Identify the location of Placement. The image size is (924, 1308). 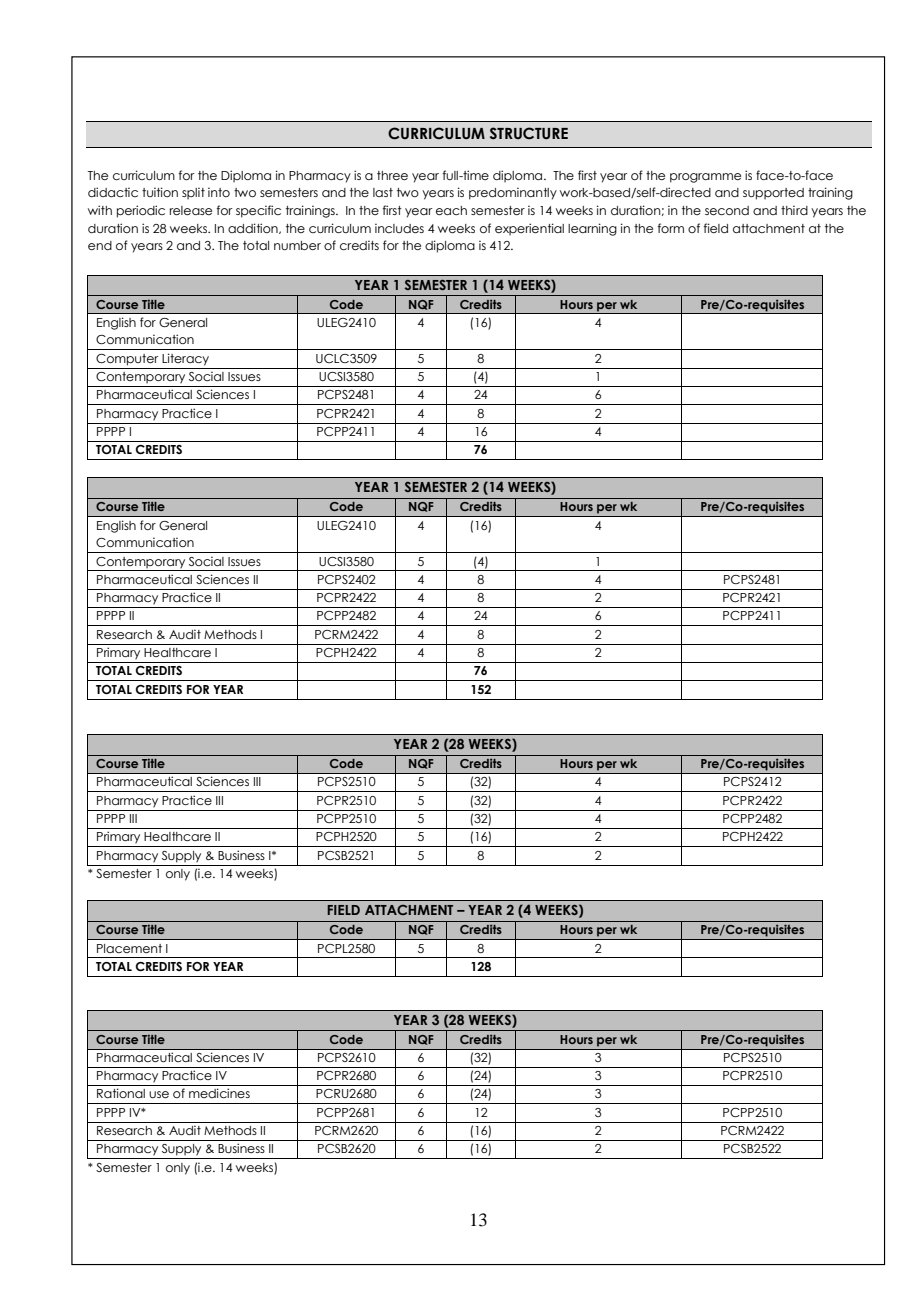
(129, 948).
